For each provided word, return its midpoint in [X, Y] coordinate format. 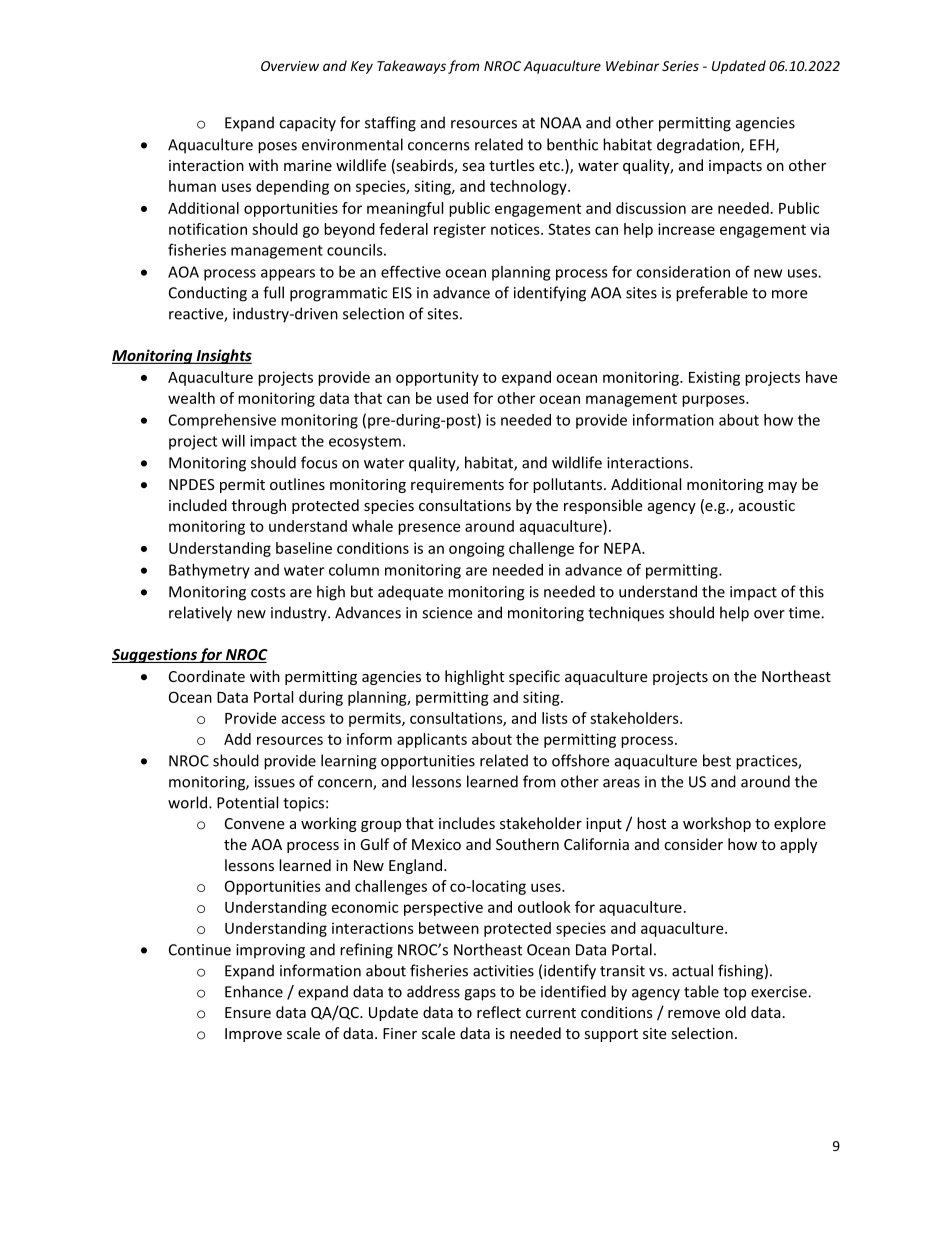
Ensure [248, 1012]
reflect [499, 1012]
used [452, 398]
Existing [714, 378]
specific [534, 677]
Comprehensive [222, 421]
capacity [307, 124]
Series [680, 66]
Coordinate [207, 676]
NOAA [561, 123]
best [717, 760]
